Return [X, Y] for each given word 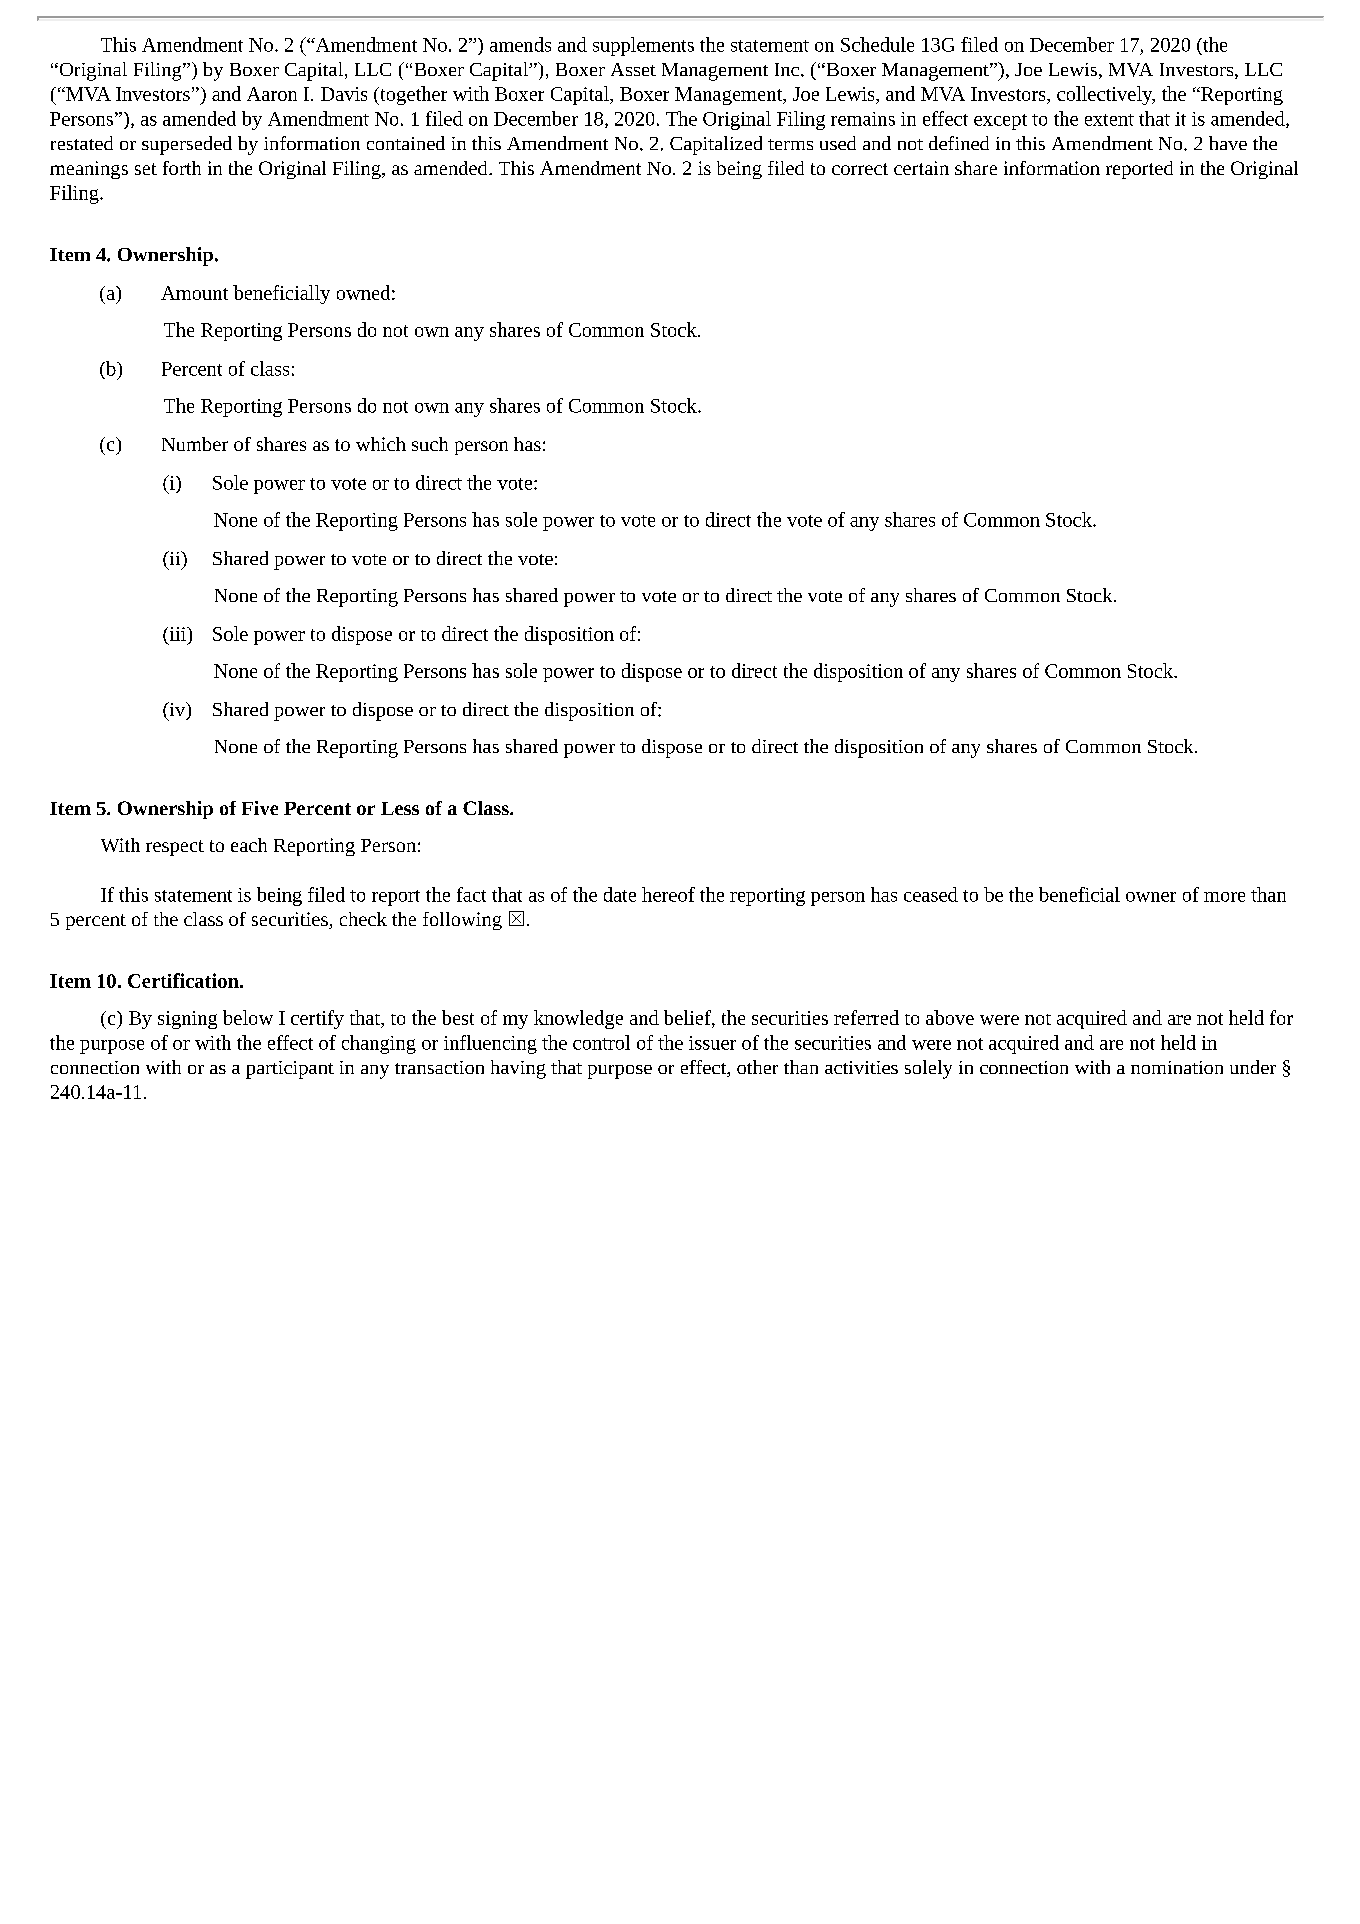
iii [178, 634]
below [248, 1017]
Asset [633, 69]
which [381, 444]
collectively [1106, 95]
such [430, 444]
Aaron [272, 94]
